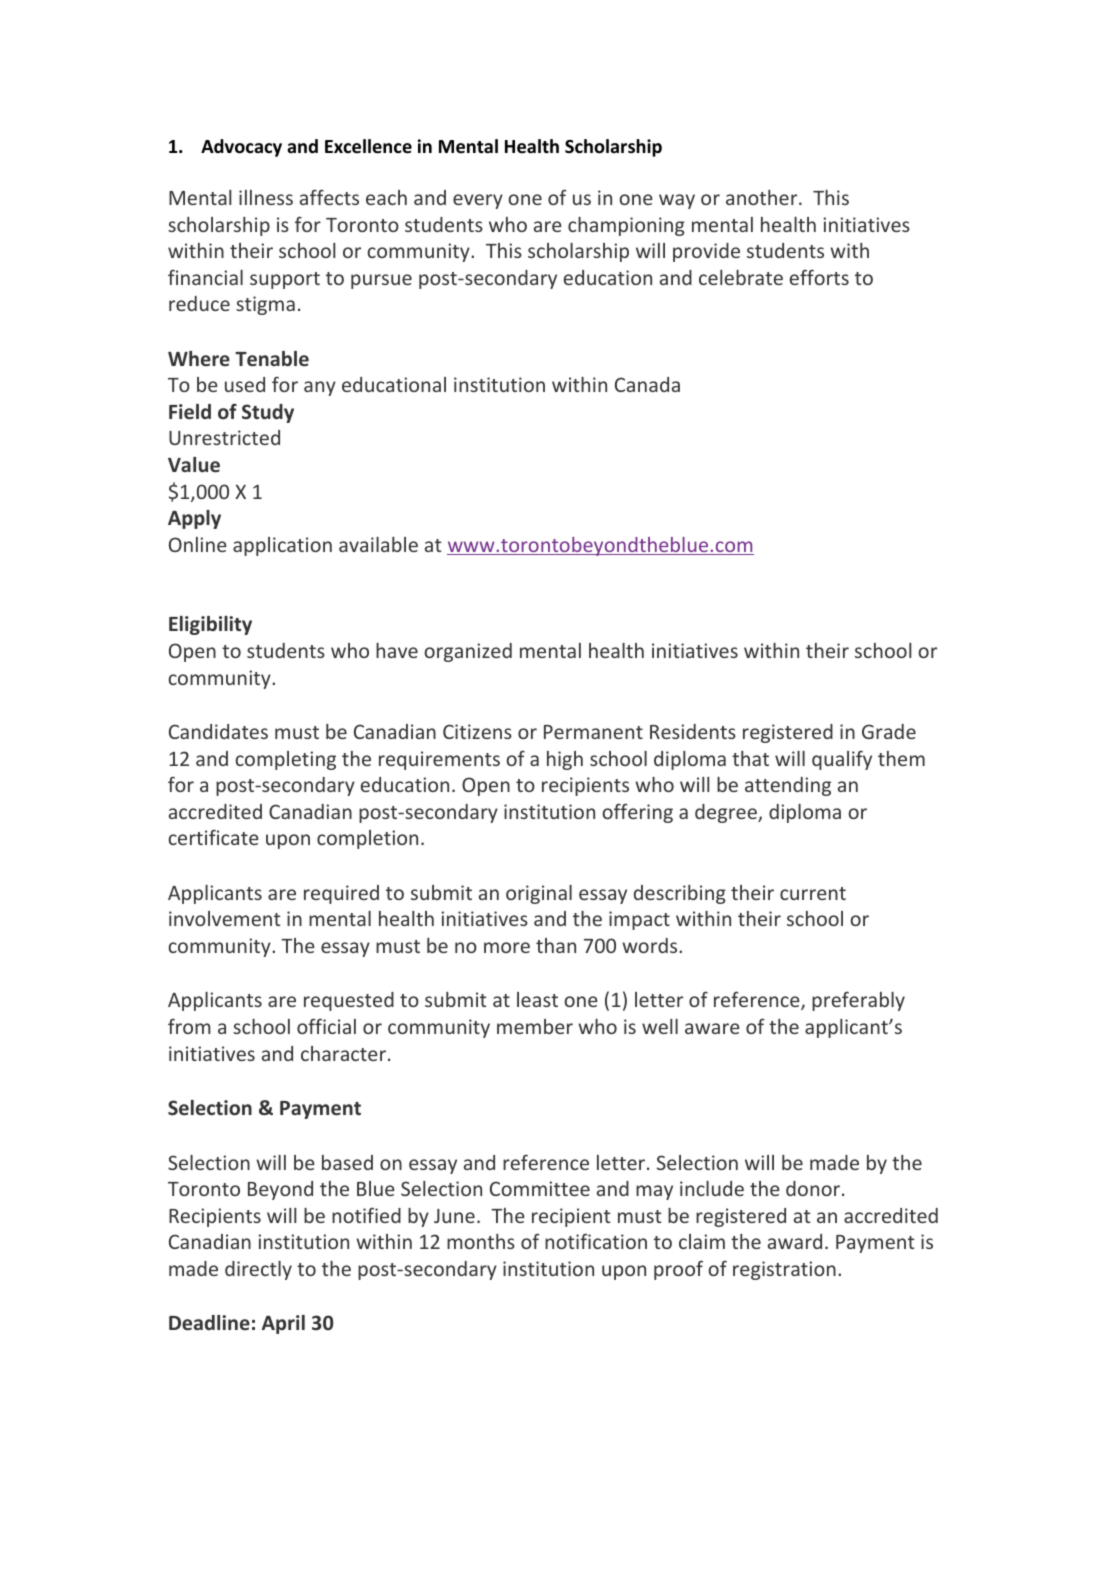 The width and height of the screenshot is (1110, 1570). Describe the element at coordinates (565, 760) in the screenshot. I see `high` at that location.
